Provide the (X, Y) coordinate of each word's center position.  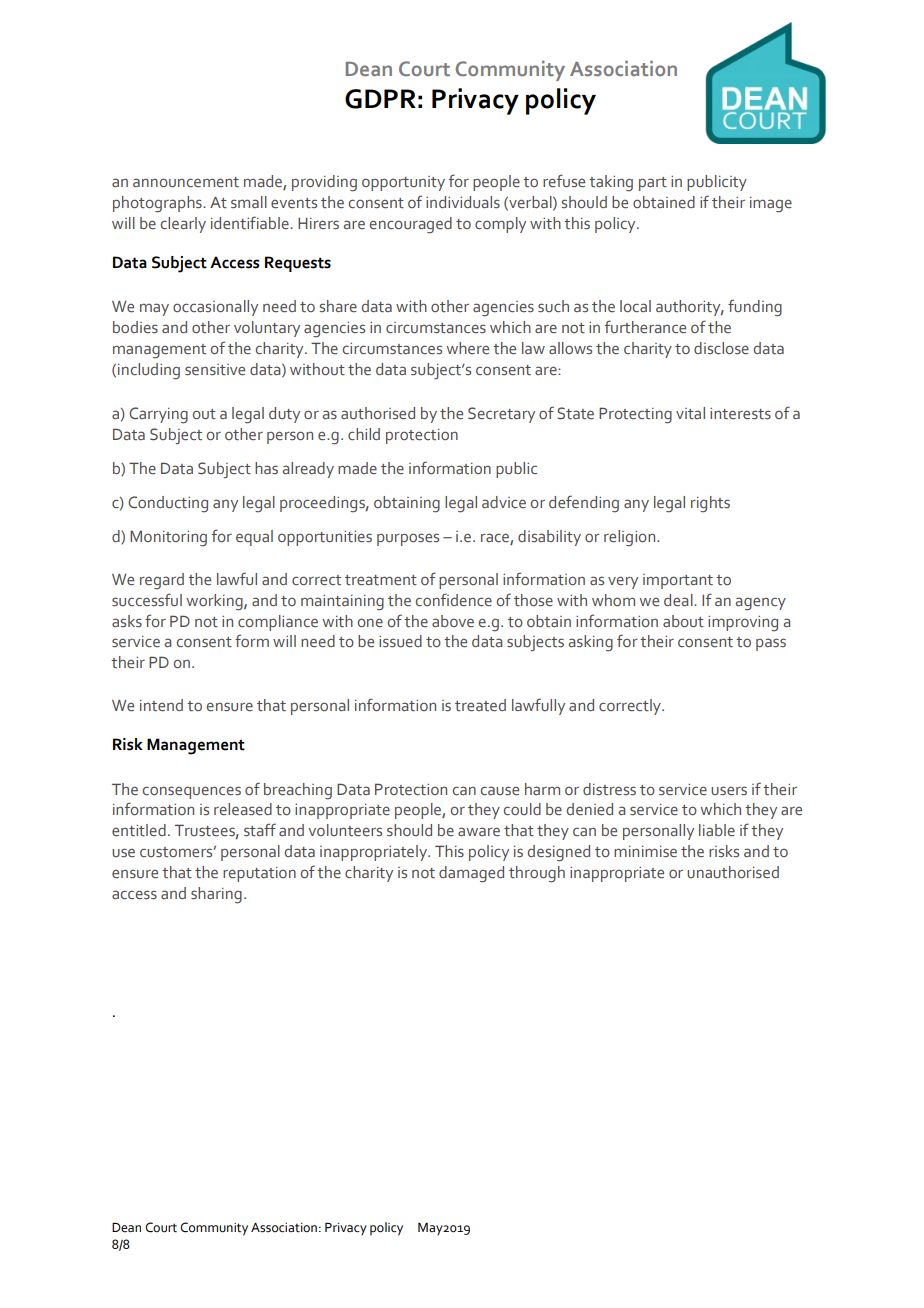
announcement (186, 182)
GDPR (380, 99)
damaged (471, 874)
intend (161, 705)
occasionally (215, 308)
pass (771, 644)
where (467, 348)
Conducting (168, 504)
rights (710, 504)
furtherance (645, 327)
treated (480, 705)
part (653, 184)
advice (504, 502)
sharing (216, 895)
